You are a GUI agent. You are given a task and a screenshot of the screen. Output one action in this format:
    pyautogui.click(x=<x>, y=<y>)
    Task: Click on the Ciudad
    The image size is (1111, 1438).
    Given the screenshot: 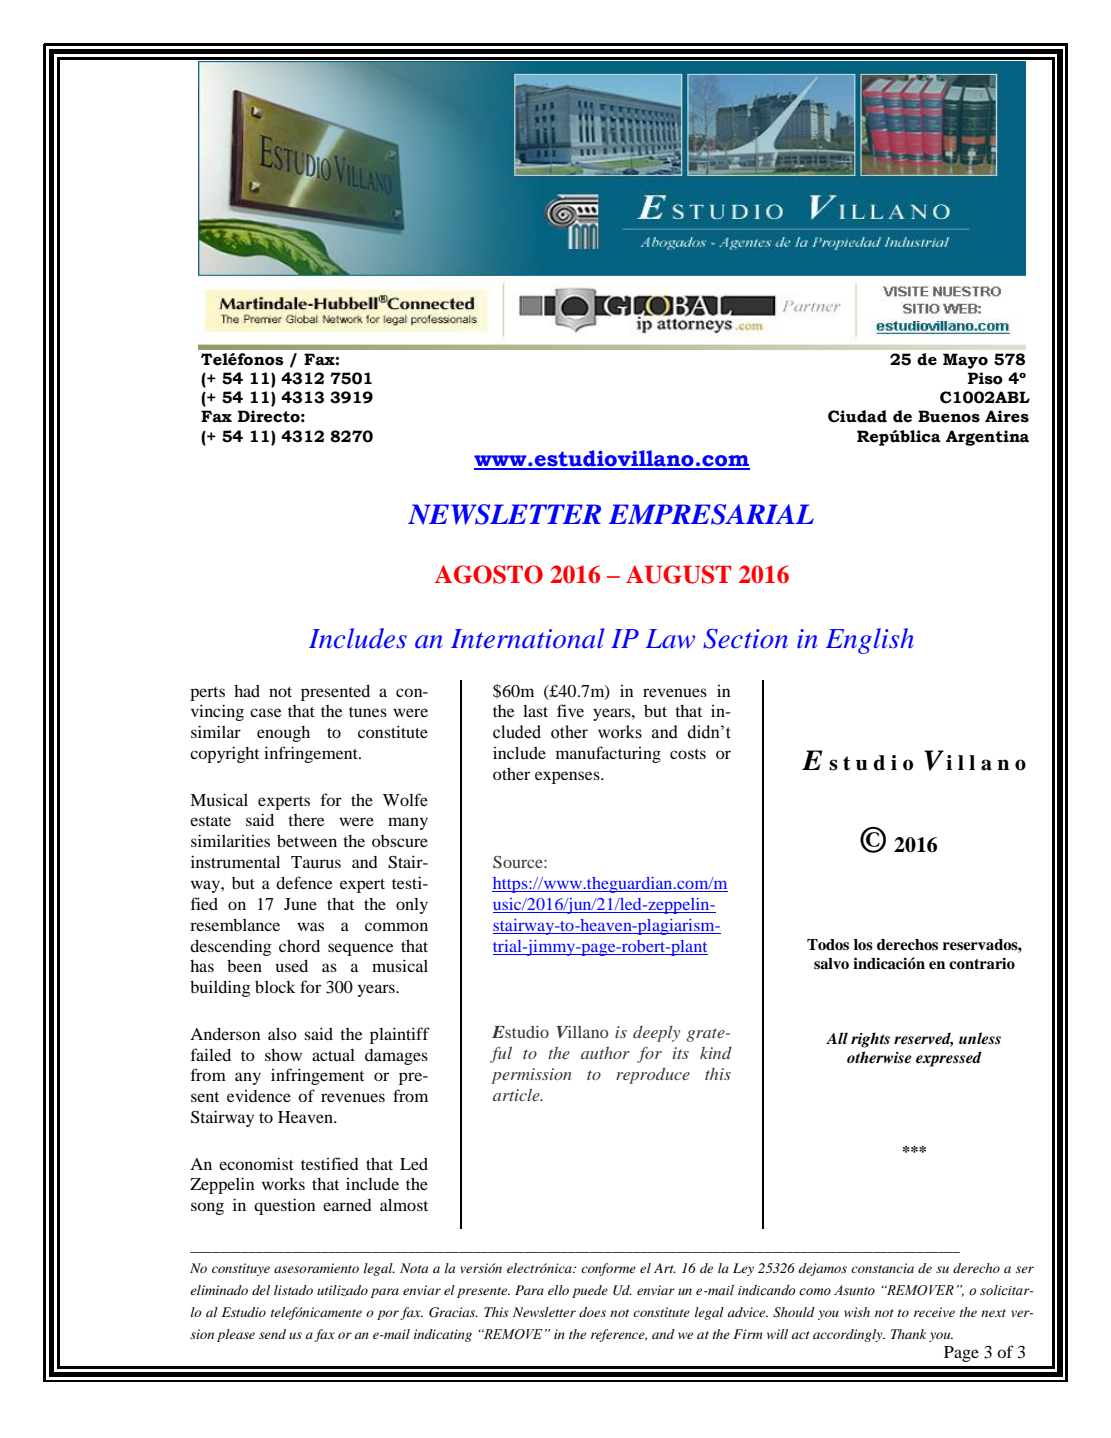 What is the action you would take?
    pyautogui.click(x=857, y=416)
